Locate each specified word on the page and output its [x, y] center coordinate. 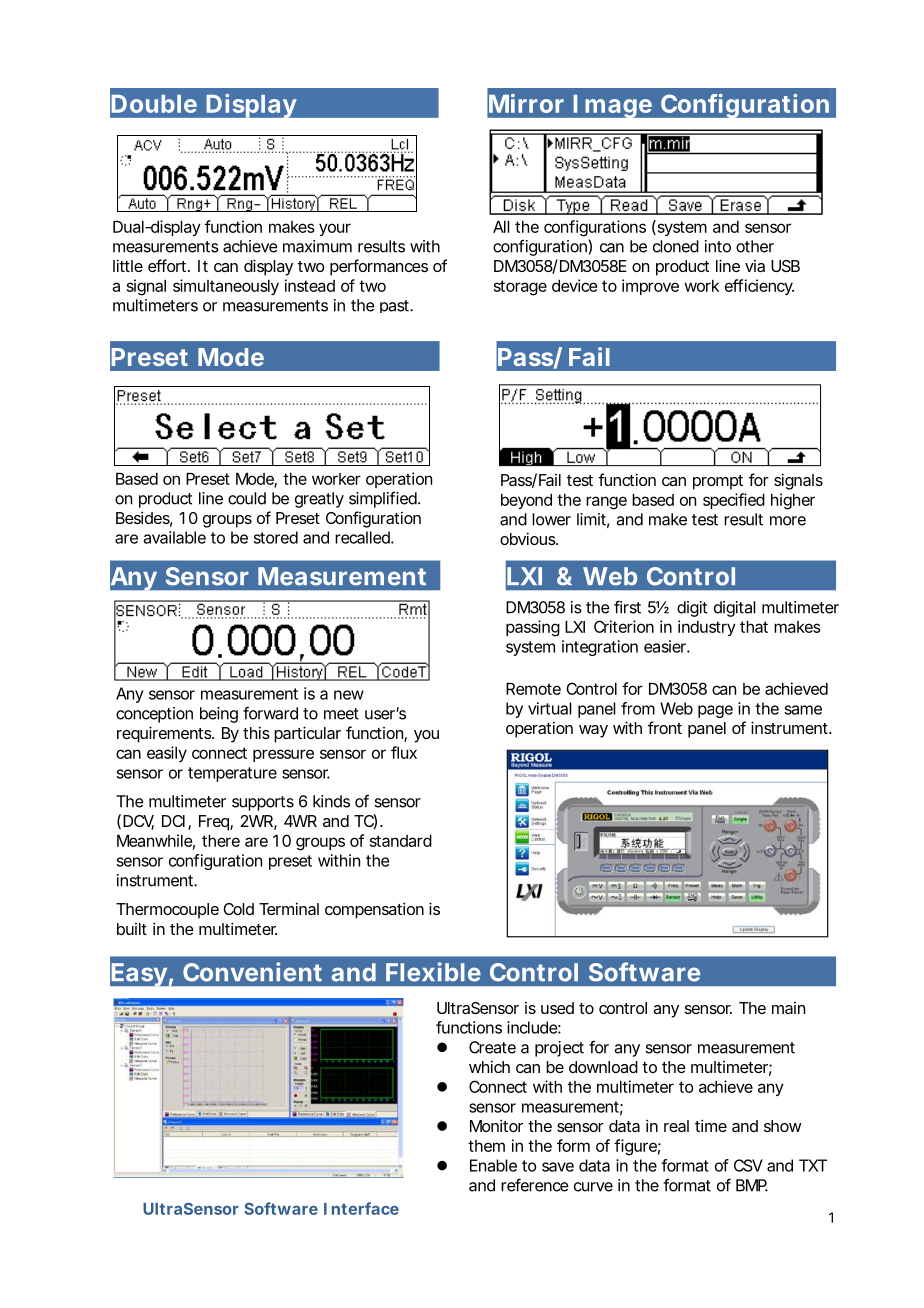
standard [401, 841]
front [665, 727]
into [718, 246]
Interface [361, 1208]
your [335, 229]
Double [154, 104]
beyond [526, 501]
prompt [718, 482]
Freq [215, 823]
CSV [748, 1165]
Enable [493, 1165]
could [247, 498]
